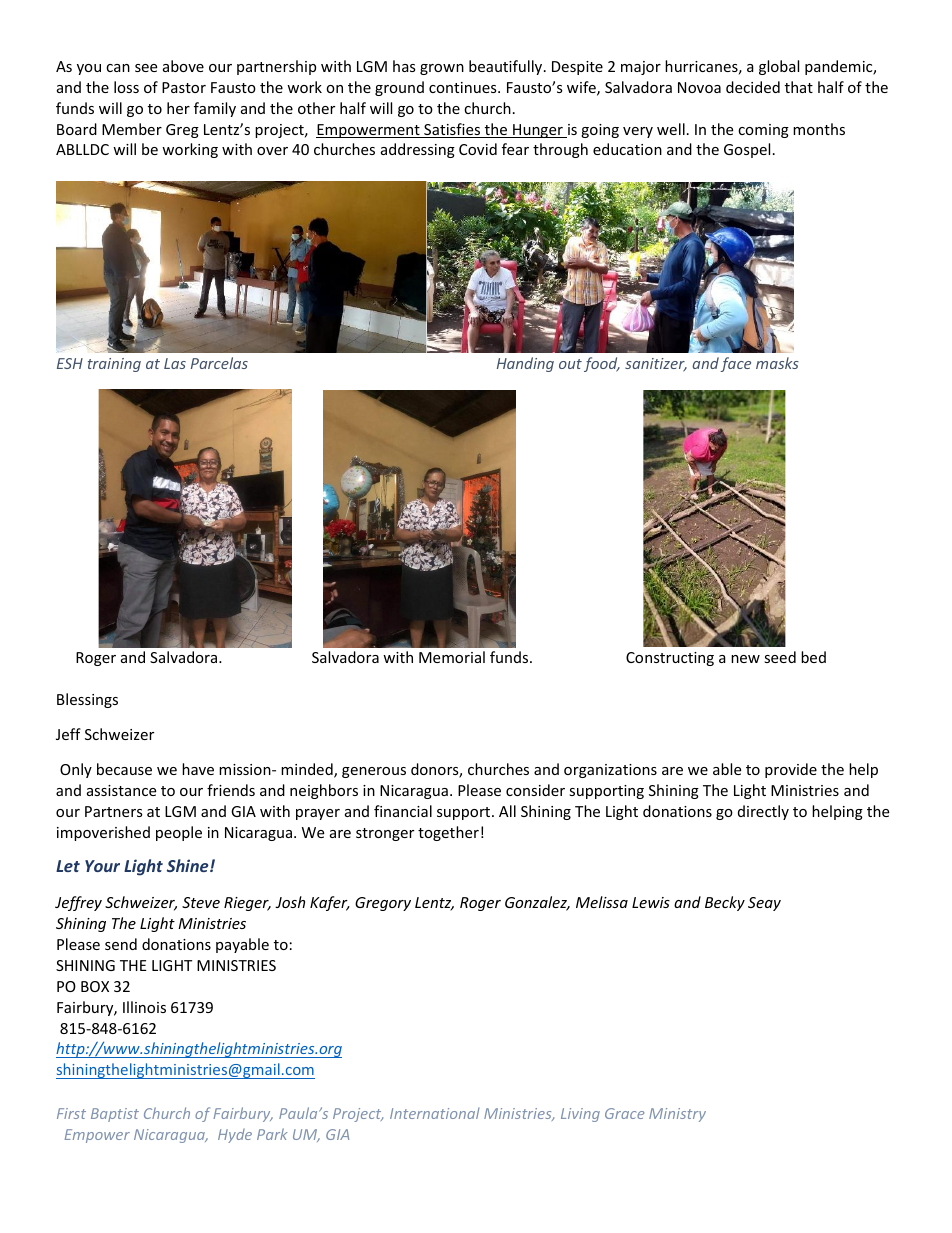 The height and width of the screenshot is (1233, 952). What do you see at coordinates (745, 659) in the screenshot?
I see `new` at bounding box center [745, 659].
